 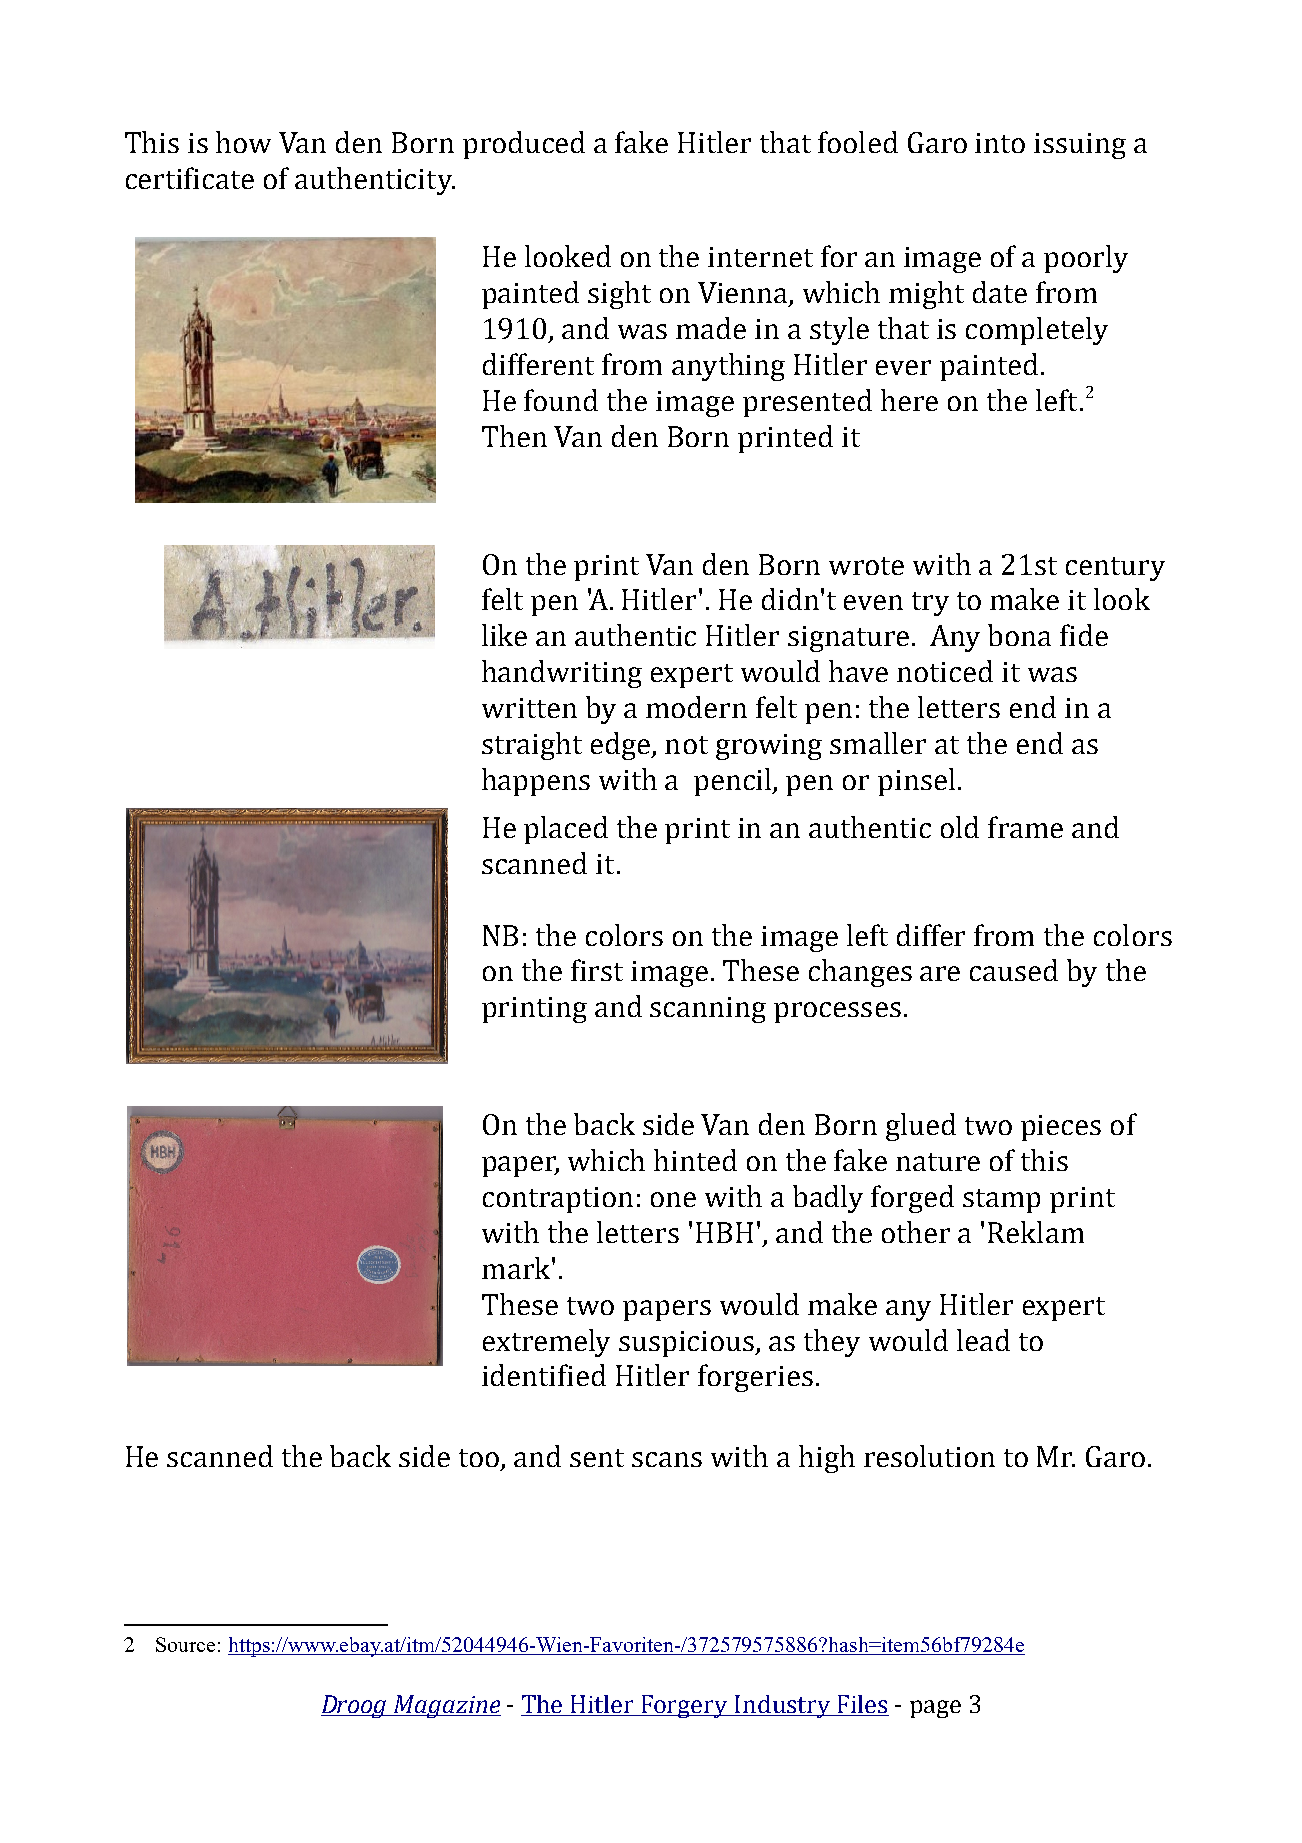 What do you see at coordinates (566, 830) in the document?
I see `placed` at bounding box center [566, 830].
